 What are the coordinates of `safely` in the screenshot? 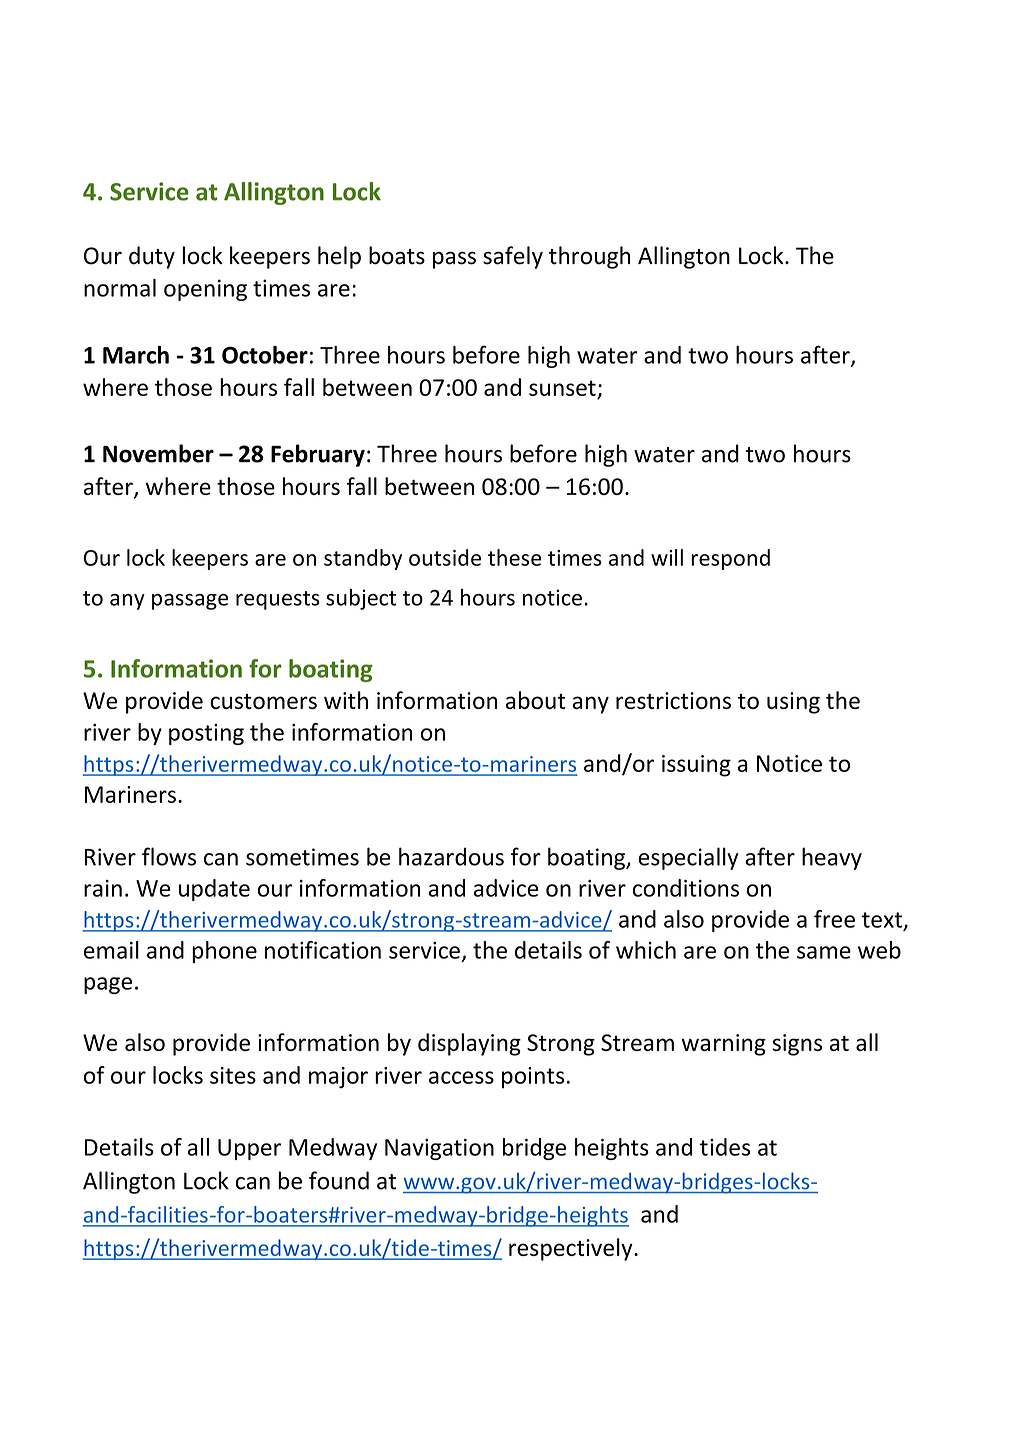 It's located at (513, 257).
